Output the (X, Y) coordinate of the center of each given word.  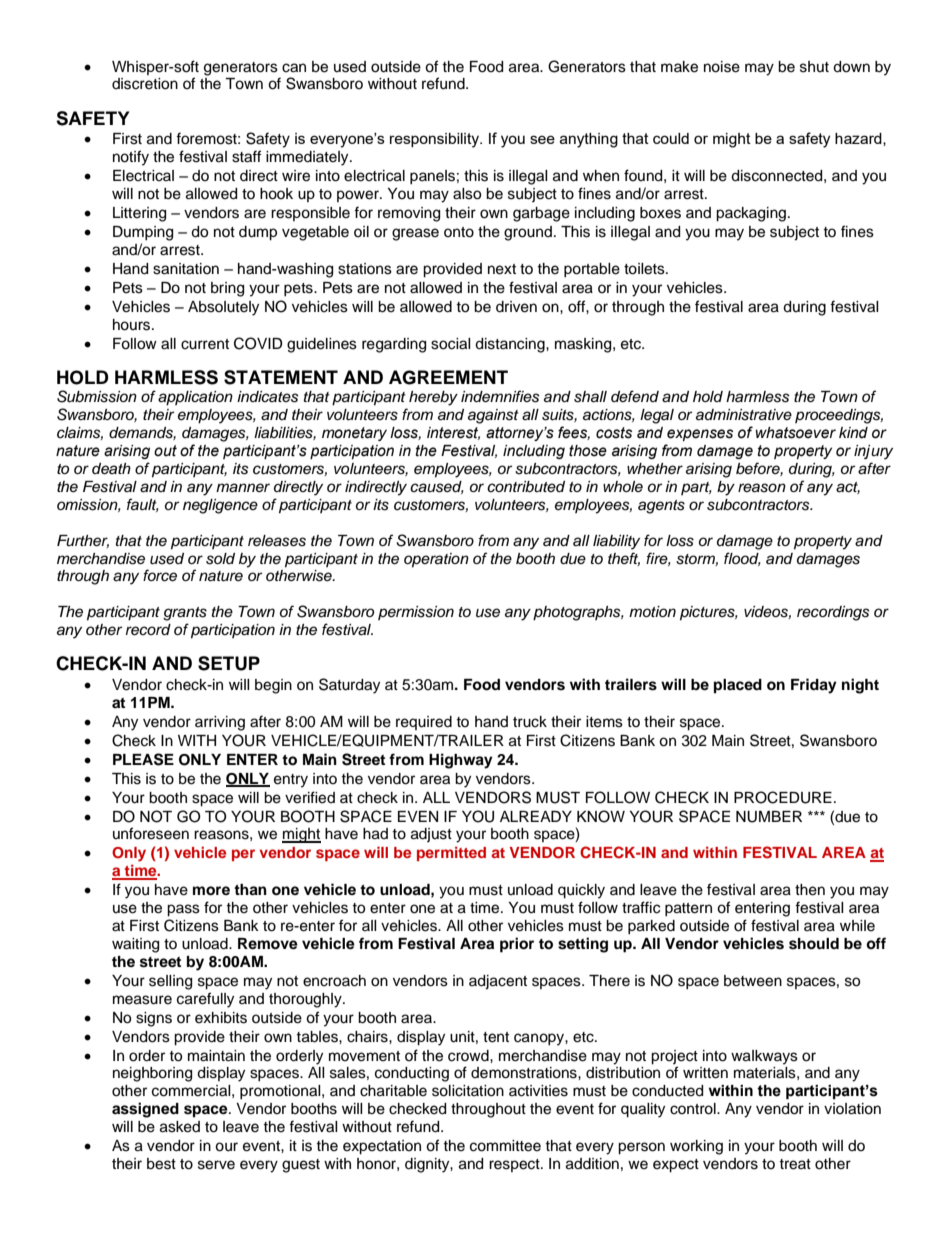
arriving (220, 723)
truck (530, 722)
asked (180, 1127)
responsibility (435, 140)
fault (143, 505)
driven (516, 307)
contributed (526, 487)
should (814, 944)
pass (183, 910)
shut (814, 67)
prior (517, 945)
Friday (814, 686)
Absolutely (223, 308)
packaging (751, 214)
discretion (145, 84)
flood (742, 559)
